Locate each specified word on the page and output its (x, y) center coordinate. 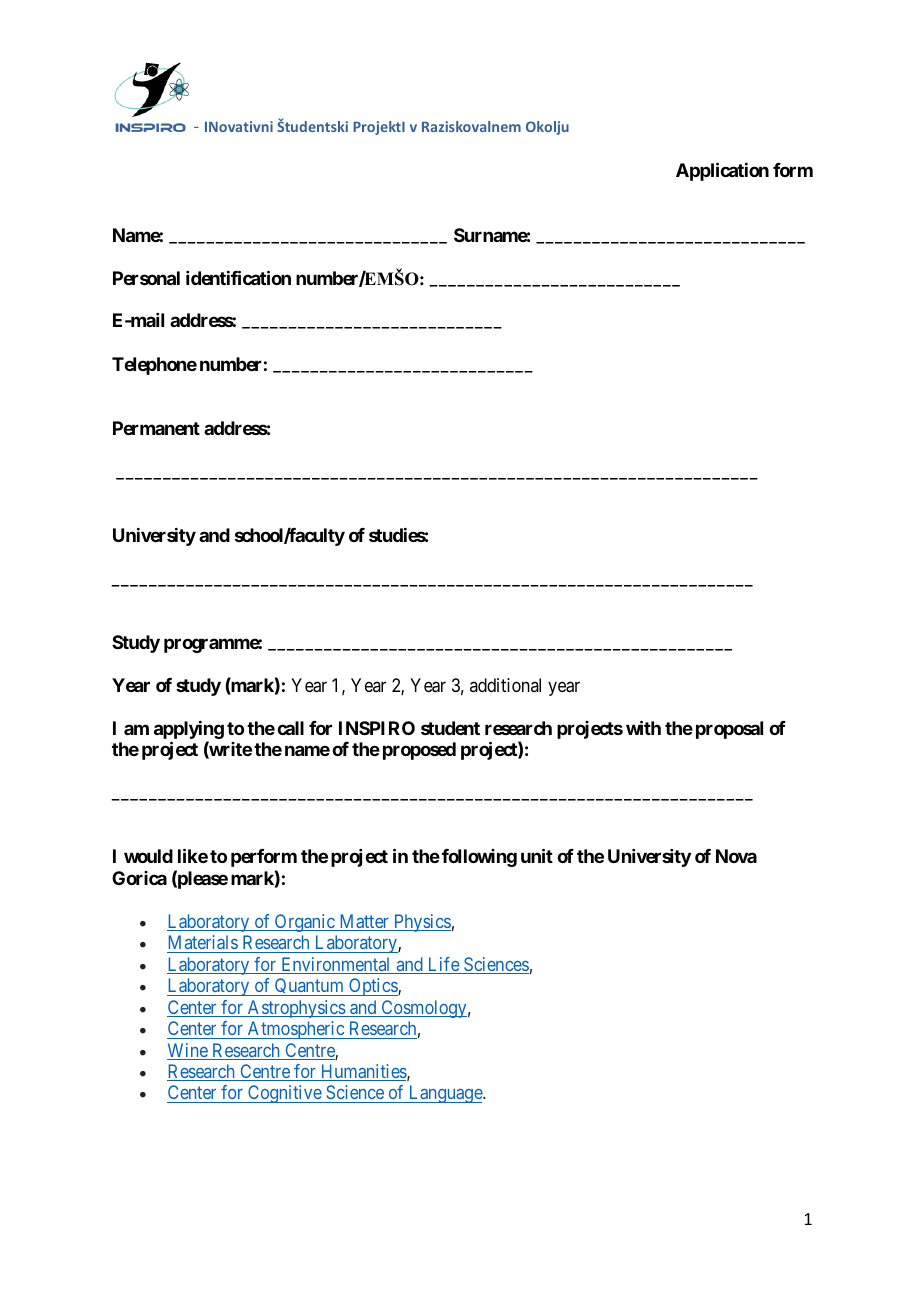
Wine (188, 1051)
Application (722, 172)
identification (238, 277)
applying (189, 731)
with (643, 727)
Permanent (156, 428)
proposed (419, 751)
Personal (146, 278)
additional (505, 685)
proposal (729, 730)
